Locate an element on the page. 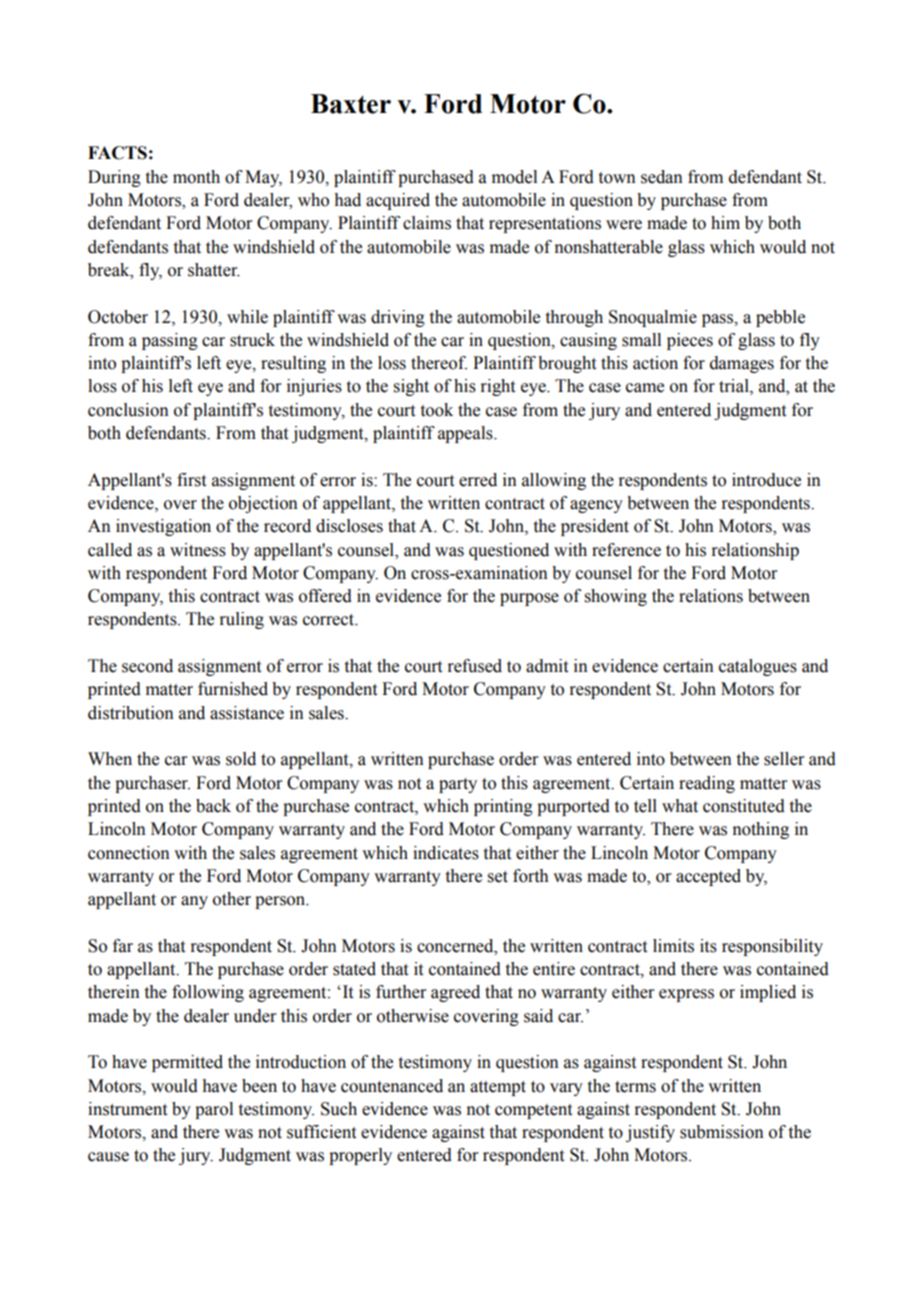 This image has height=1308, width=924. parol is located at coordinates (214, 1110).
